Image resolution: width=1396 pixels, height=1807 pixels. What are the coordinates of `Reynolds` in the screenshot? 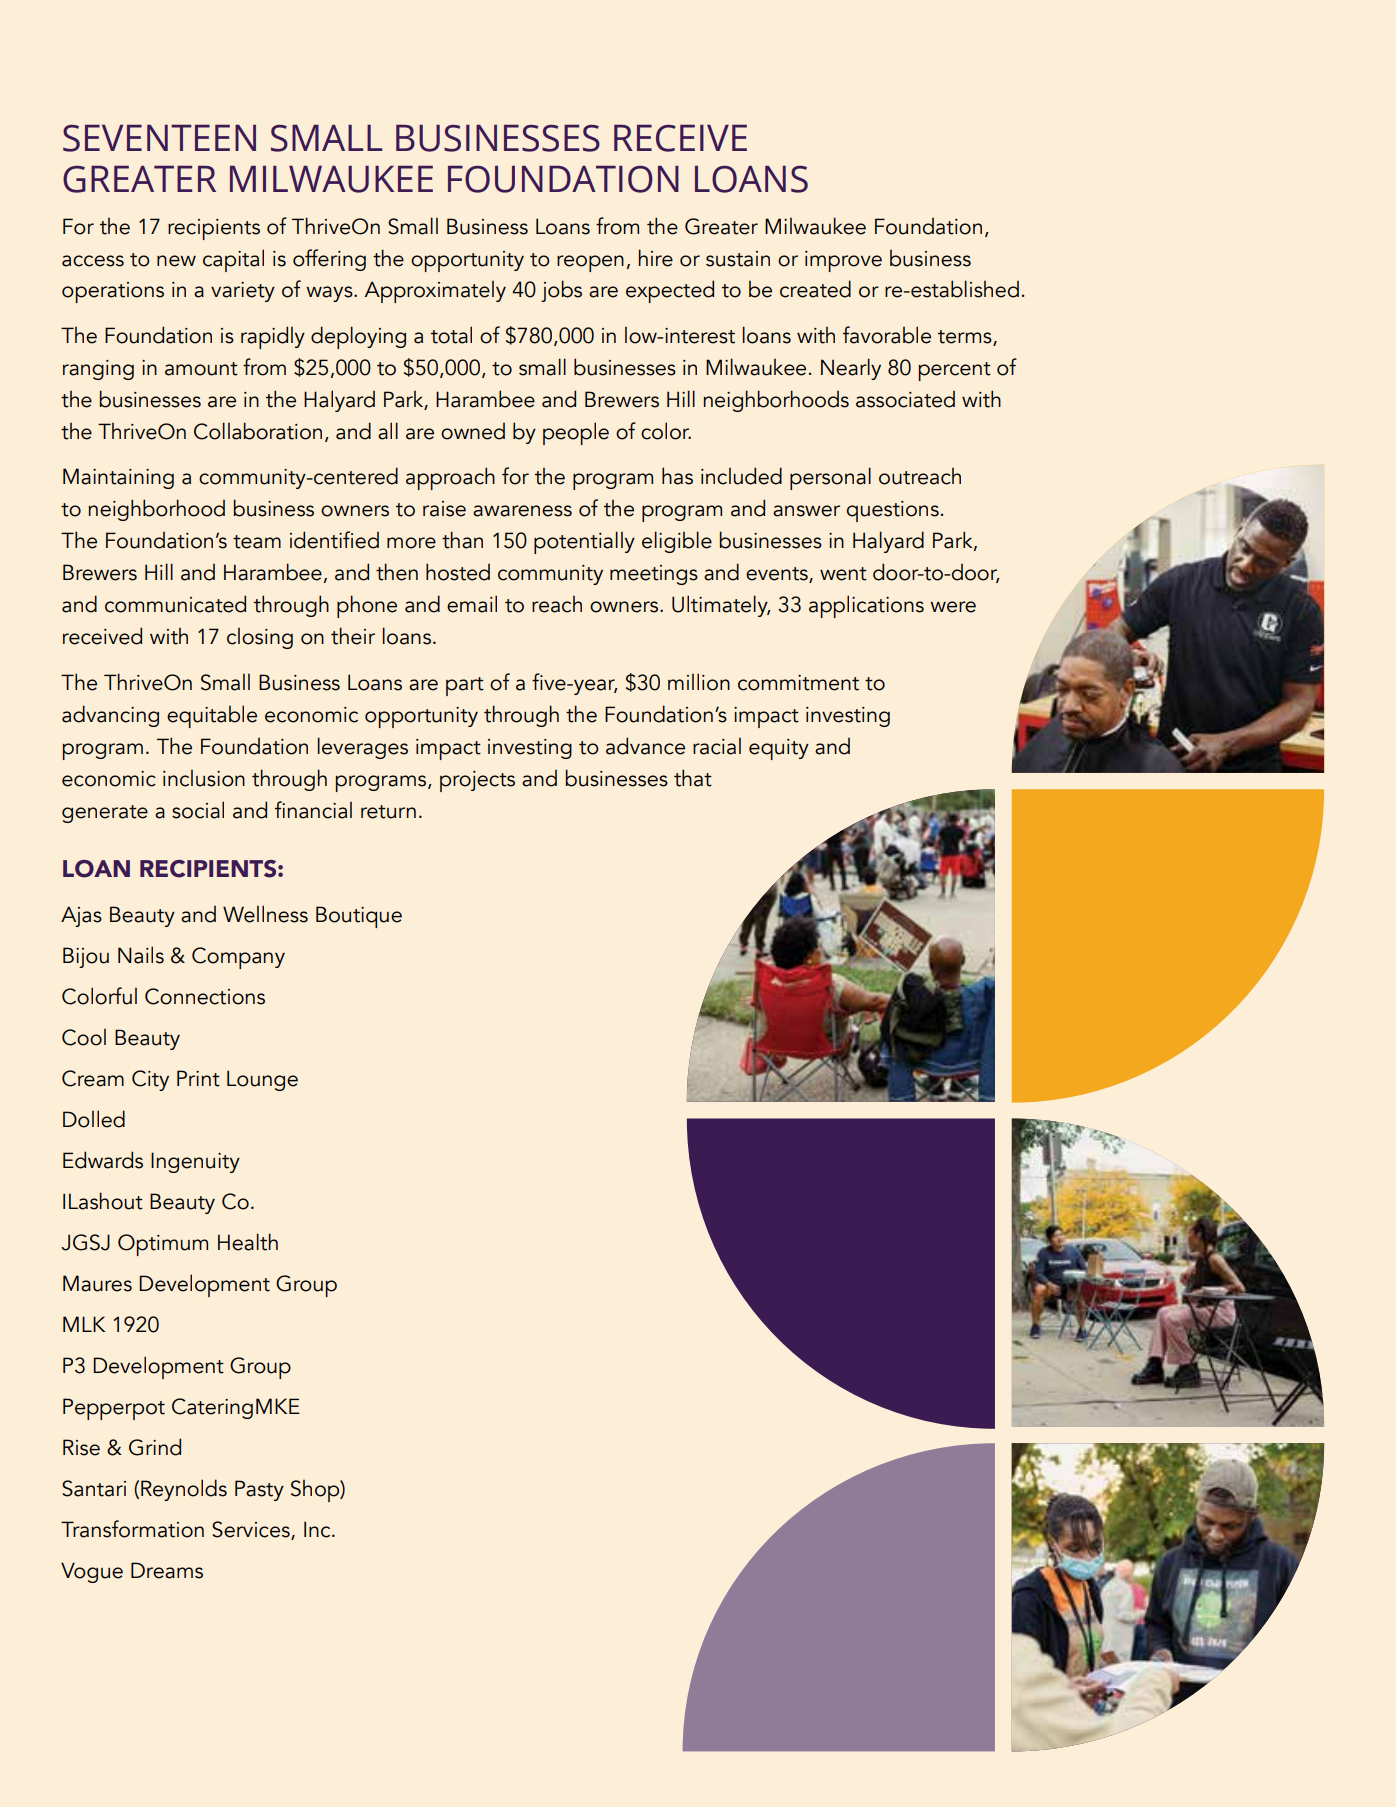 It's located at (184, 1490).
